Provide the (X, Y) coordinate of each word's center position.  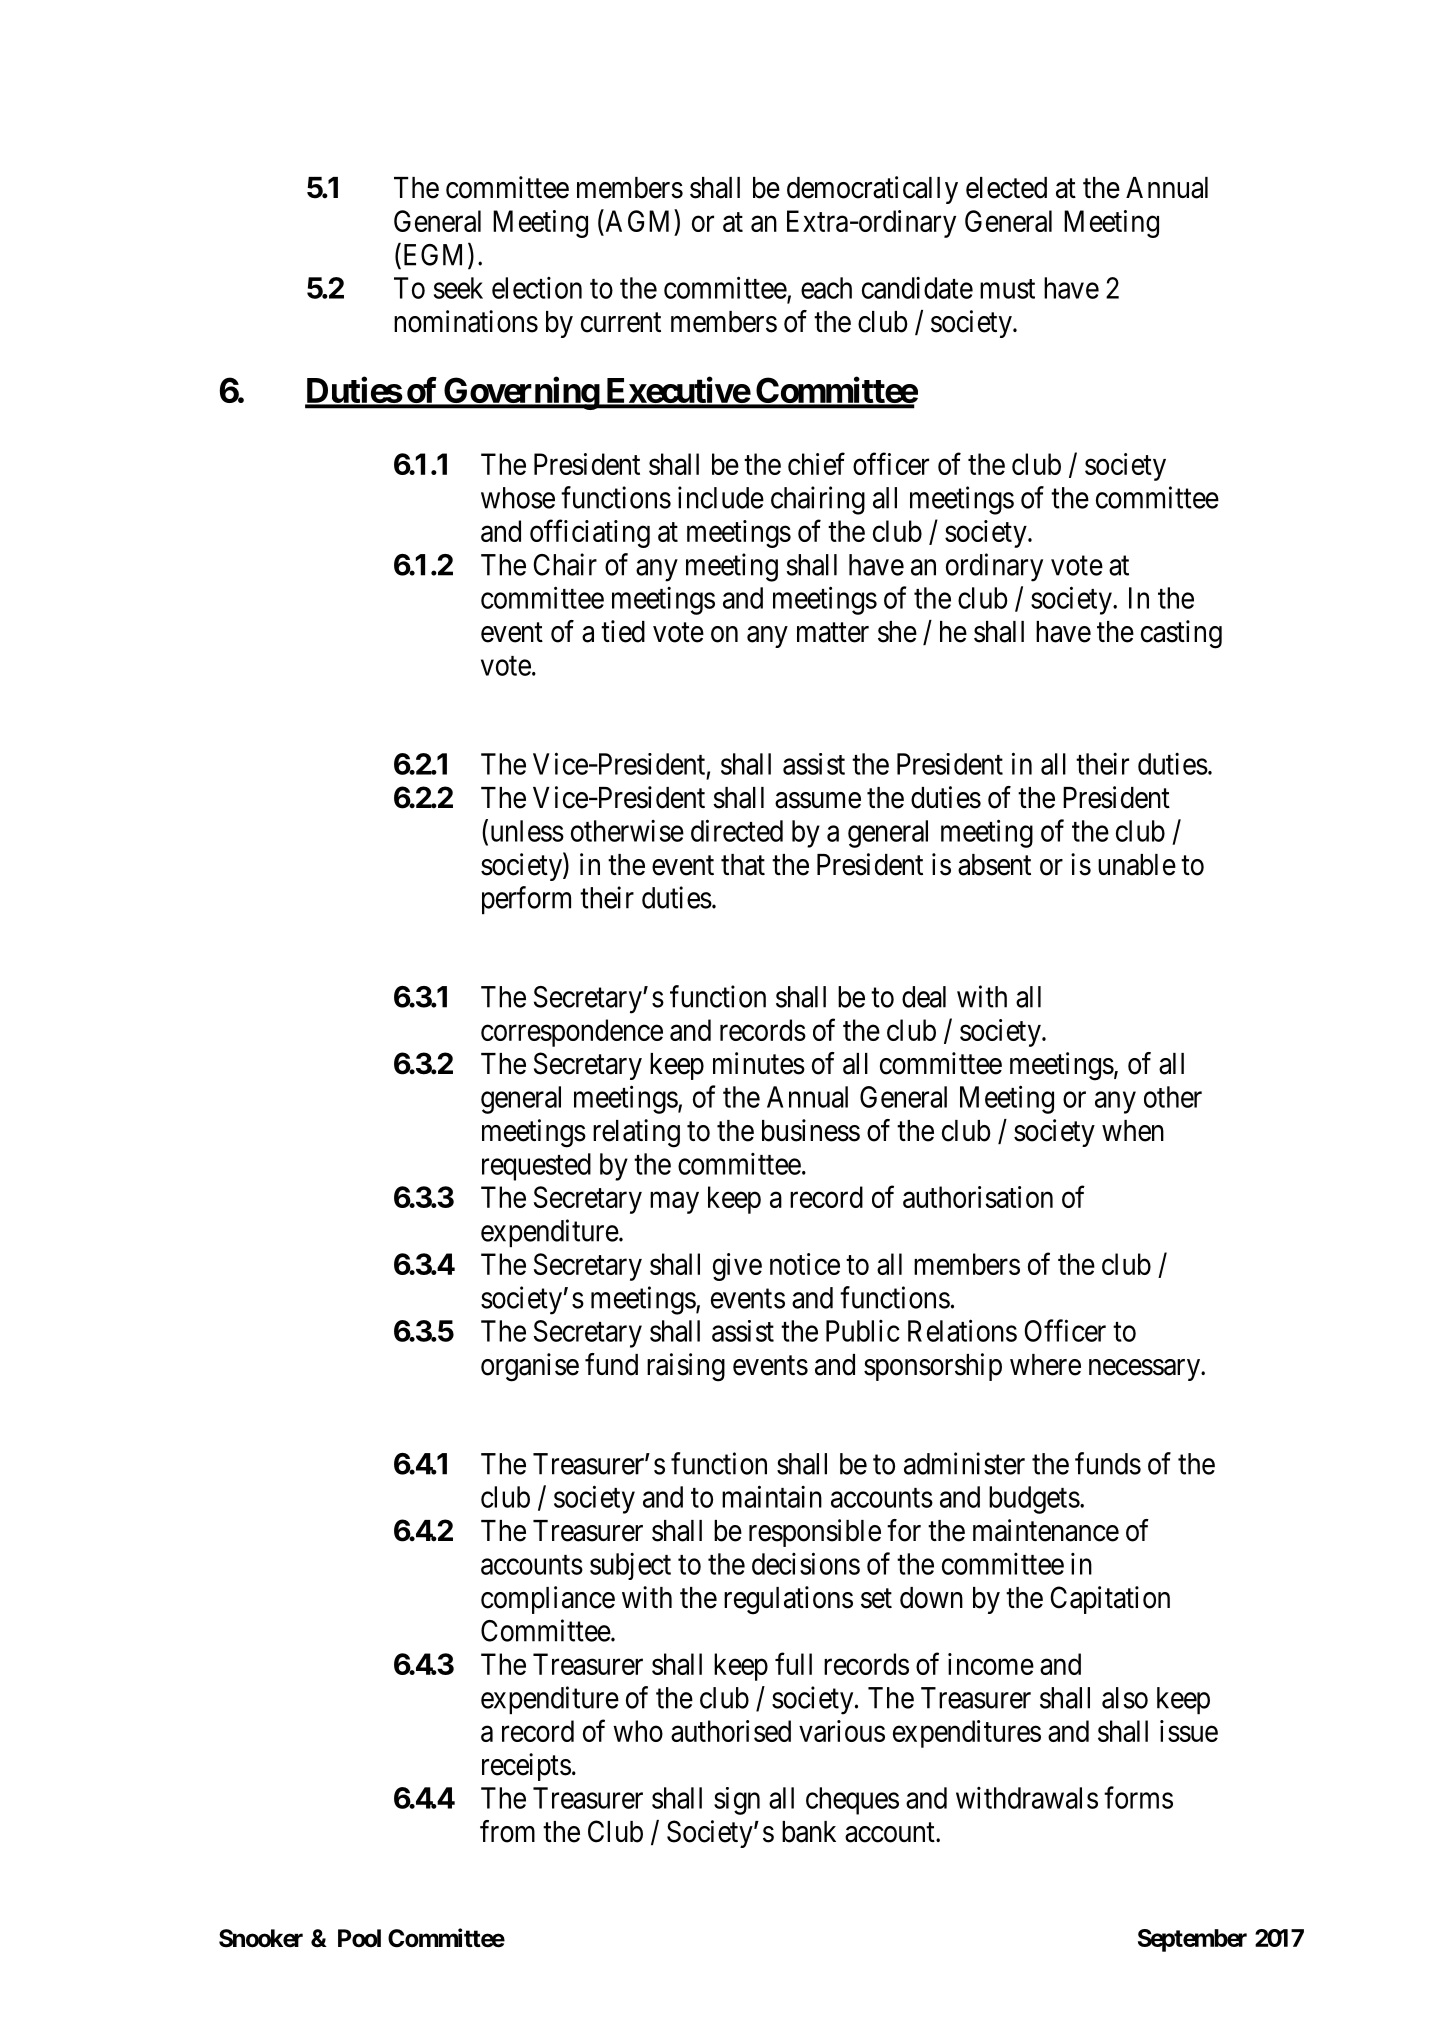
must (1007, 289)
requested (536, 1167)
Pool (359, 1938)
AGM (636, 222)
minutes (759, 1063)
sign (737, 1801)
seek (458, 288)
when (1133, 1131)
